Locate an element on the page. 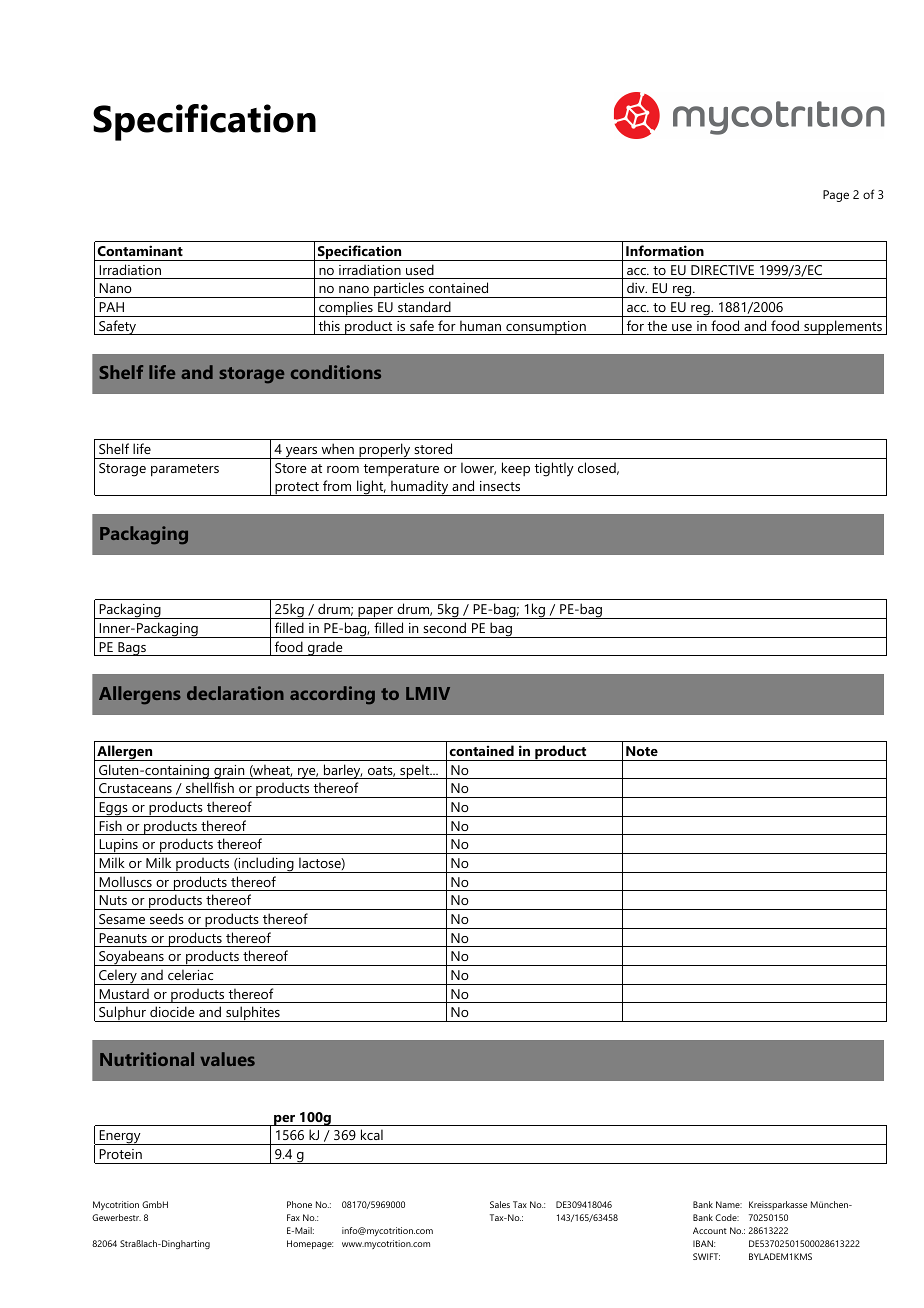 The width and height of the document is (924, 1308). spelt is located at coordinates (415, 771).
